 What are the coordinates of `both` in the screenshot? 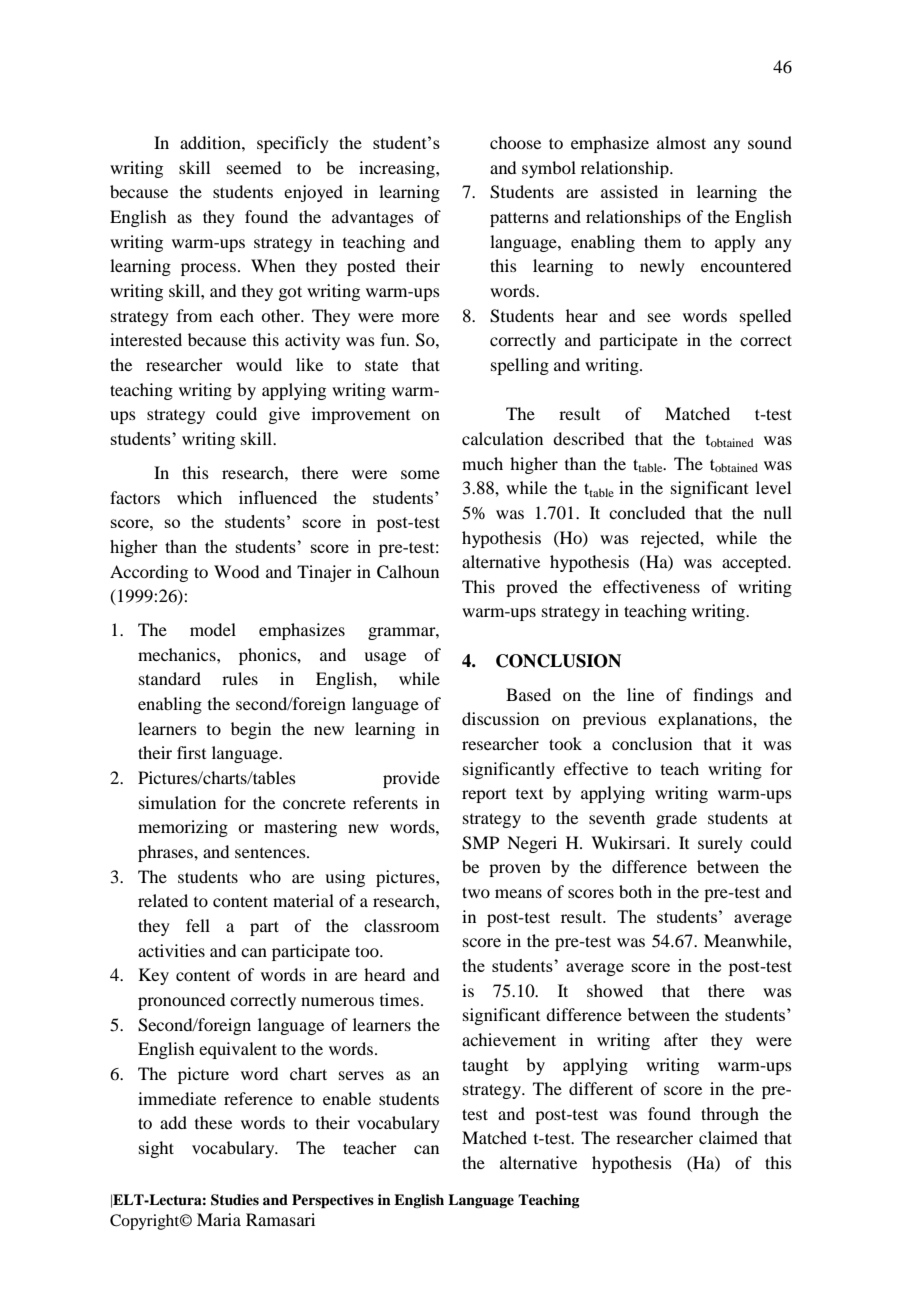 It's located at (635, 891).
